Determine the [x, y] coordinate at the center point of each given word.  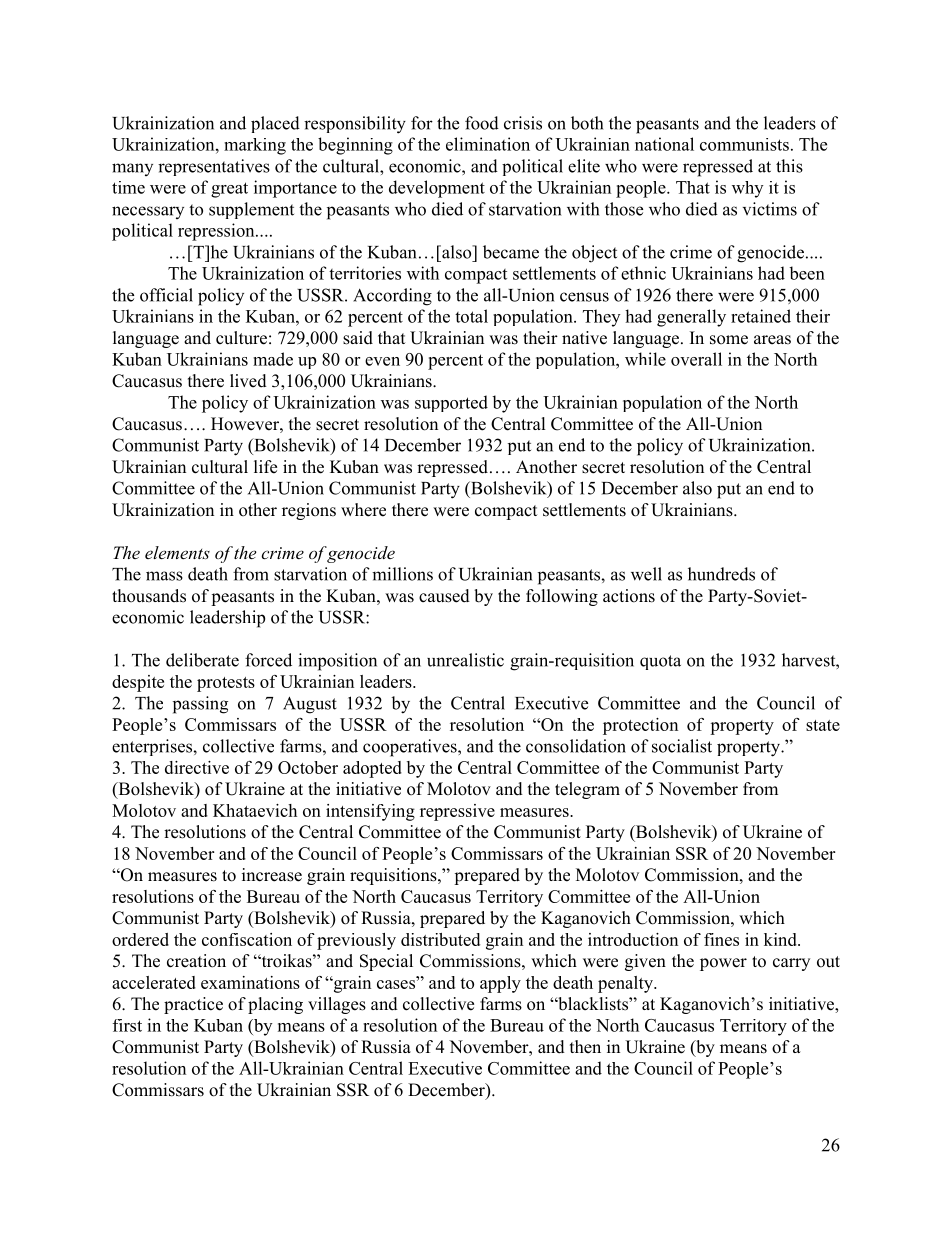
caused [444, 596]
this [789, 166]
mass [164, 576]
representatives [214, 167]
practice [193, 1005]
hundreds [721, 574]
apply [500, 984]
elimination [488, 144]
